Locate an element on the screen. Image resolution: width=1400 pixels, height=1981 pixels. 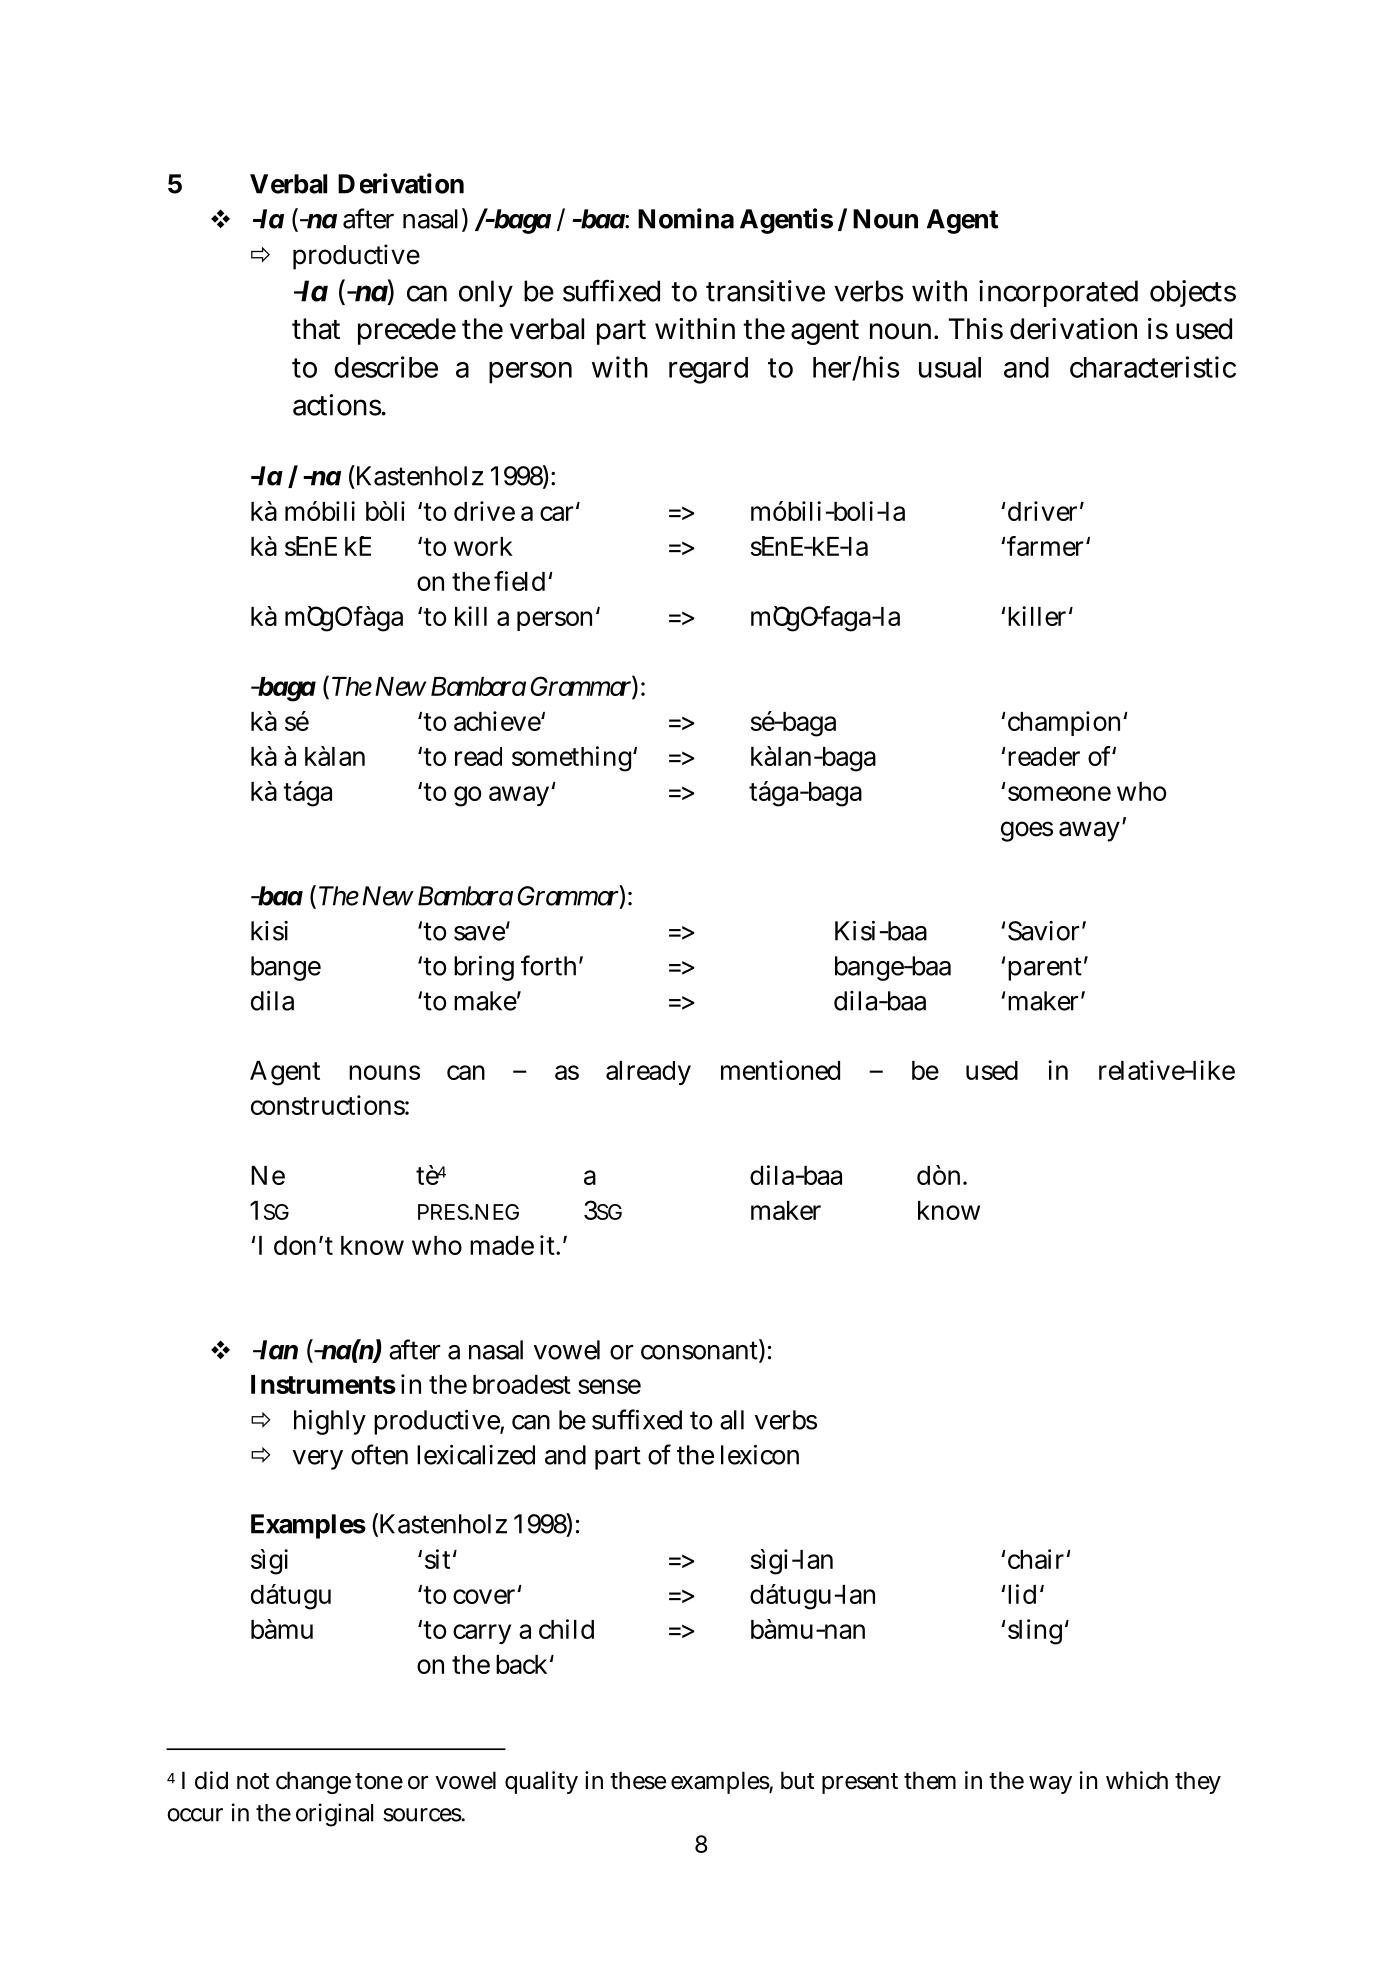
forth is located at coordinates (548, 965).
